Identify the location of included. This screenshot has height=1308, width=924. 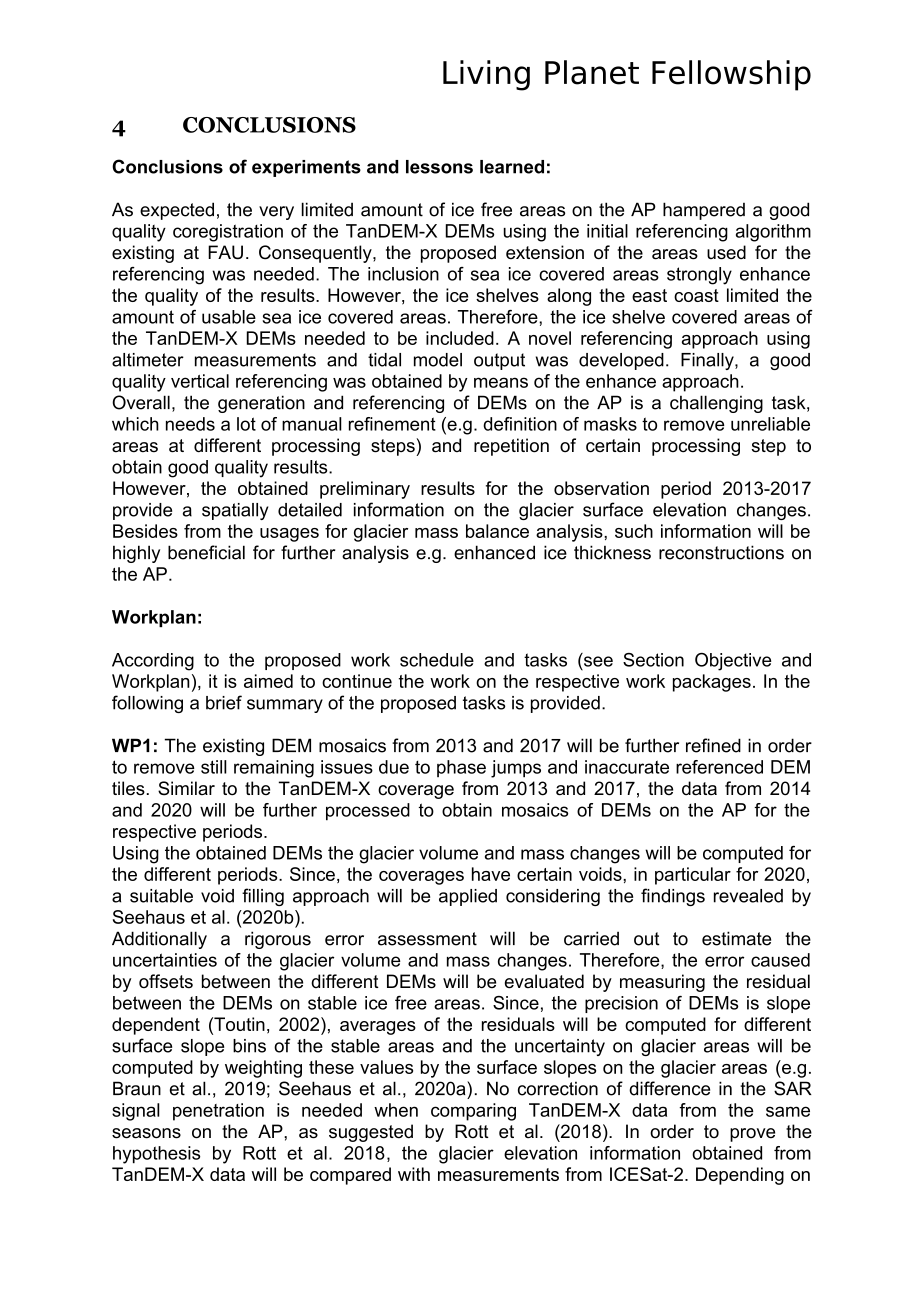
(460, 338).
